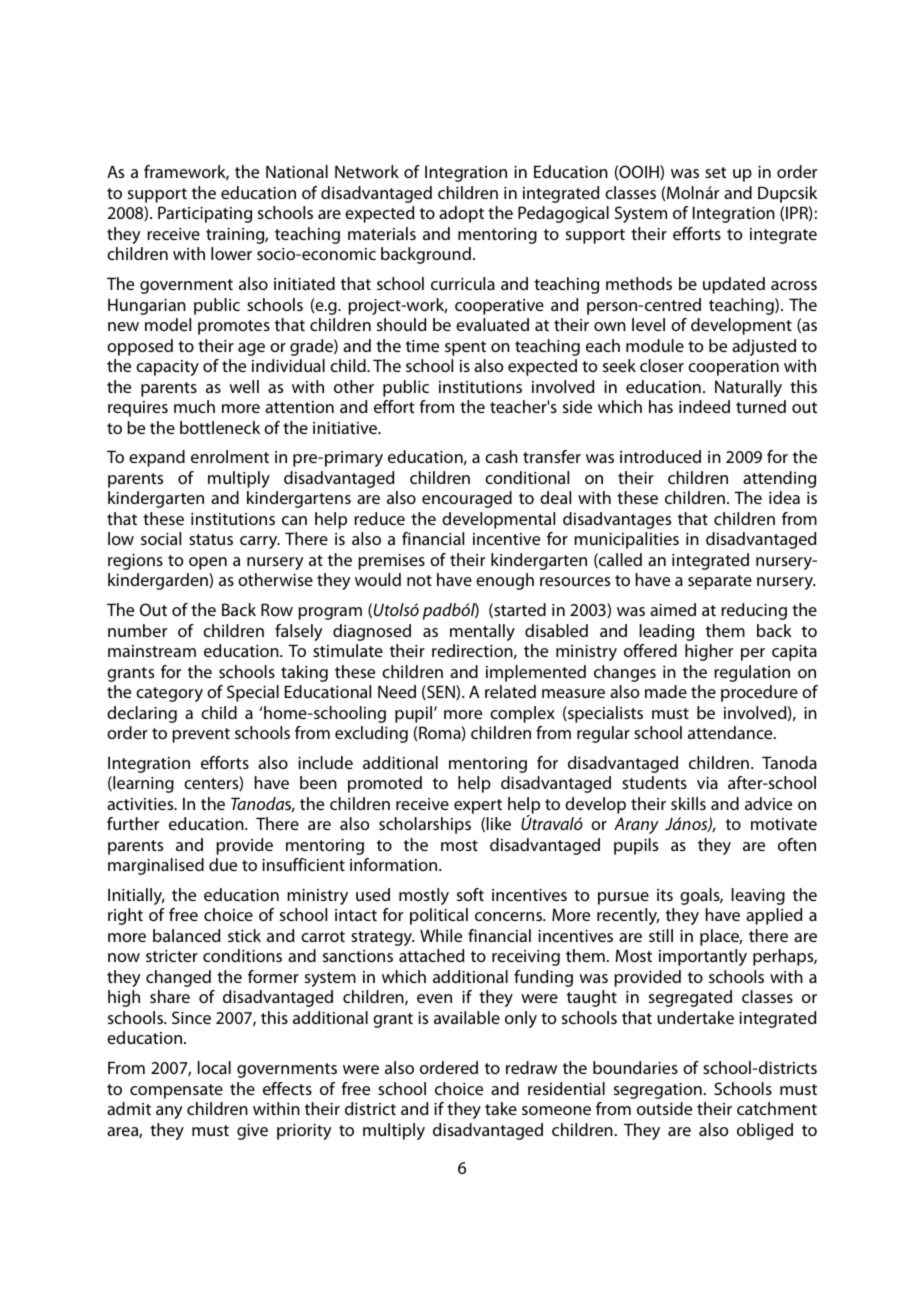 This screenshot has height=1308, width=924. What do you see at coordinates (141, 804) in the screenshot?
I see `activities` at bounding box center [141, 804].
